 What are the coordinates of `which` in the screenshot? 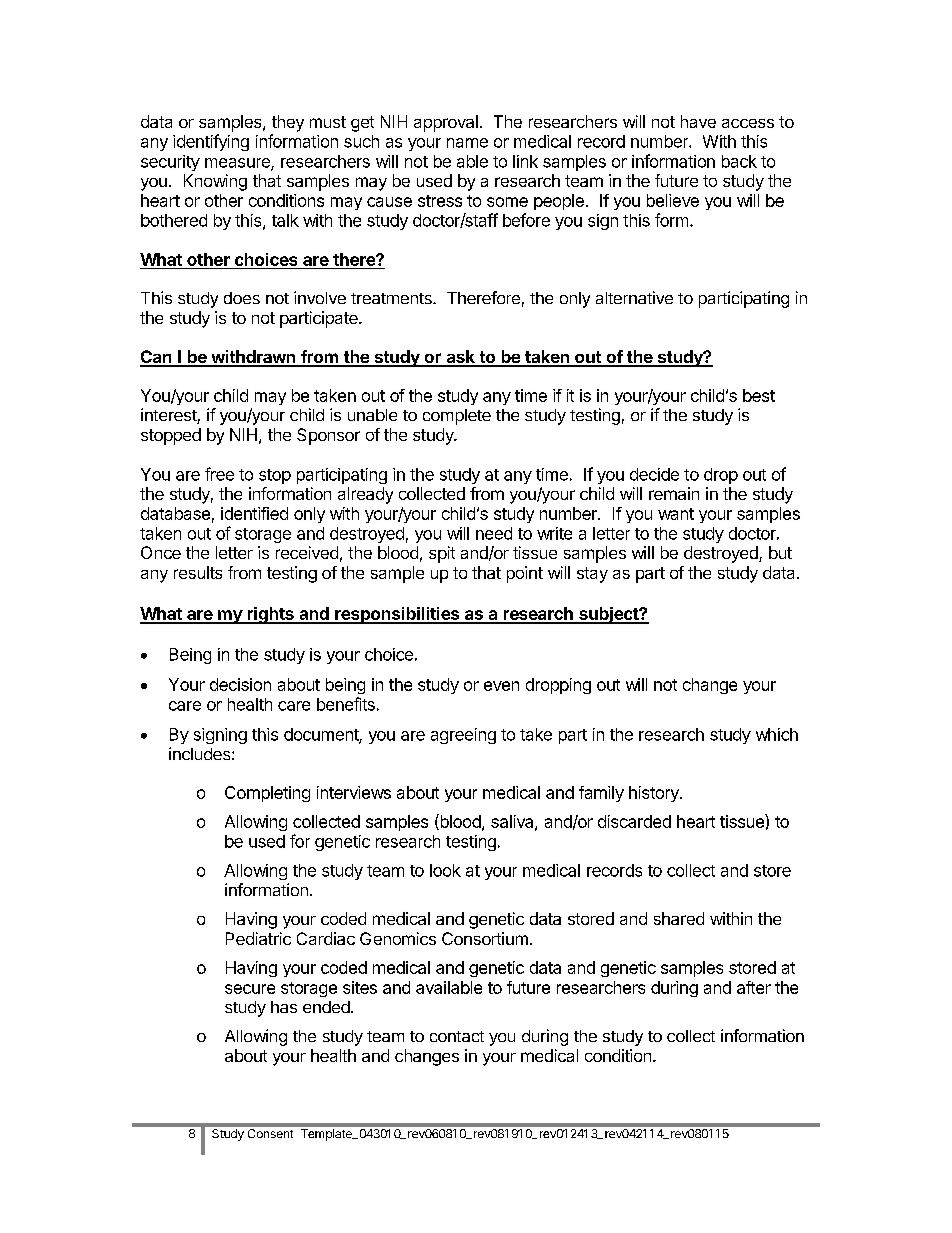 It's located at (777, 734).
